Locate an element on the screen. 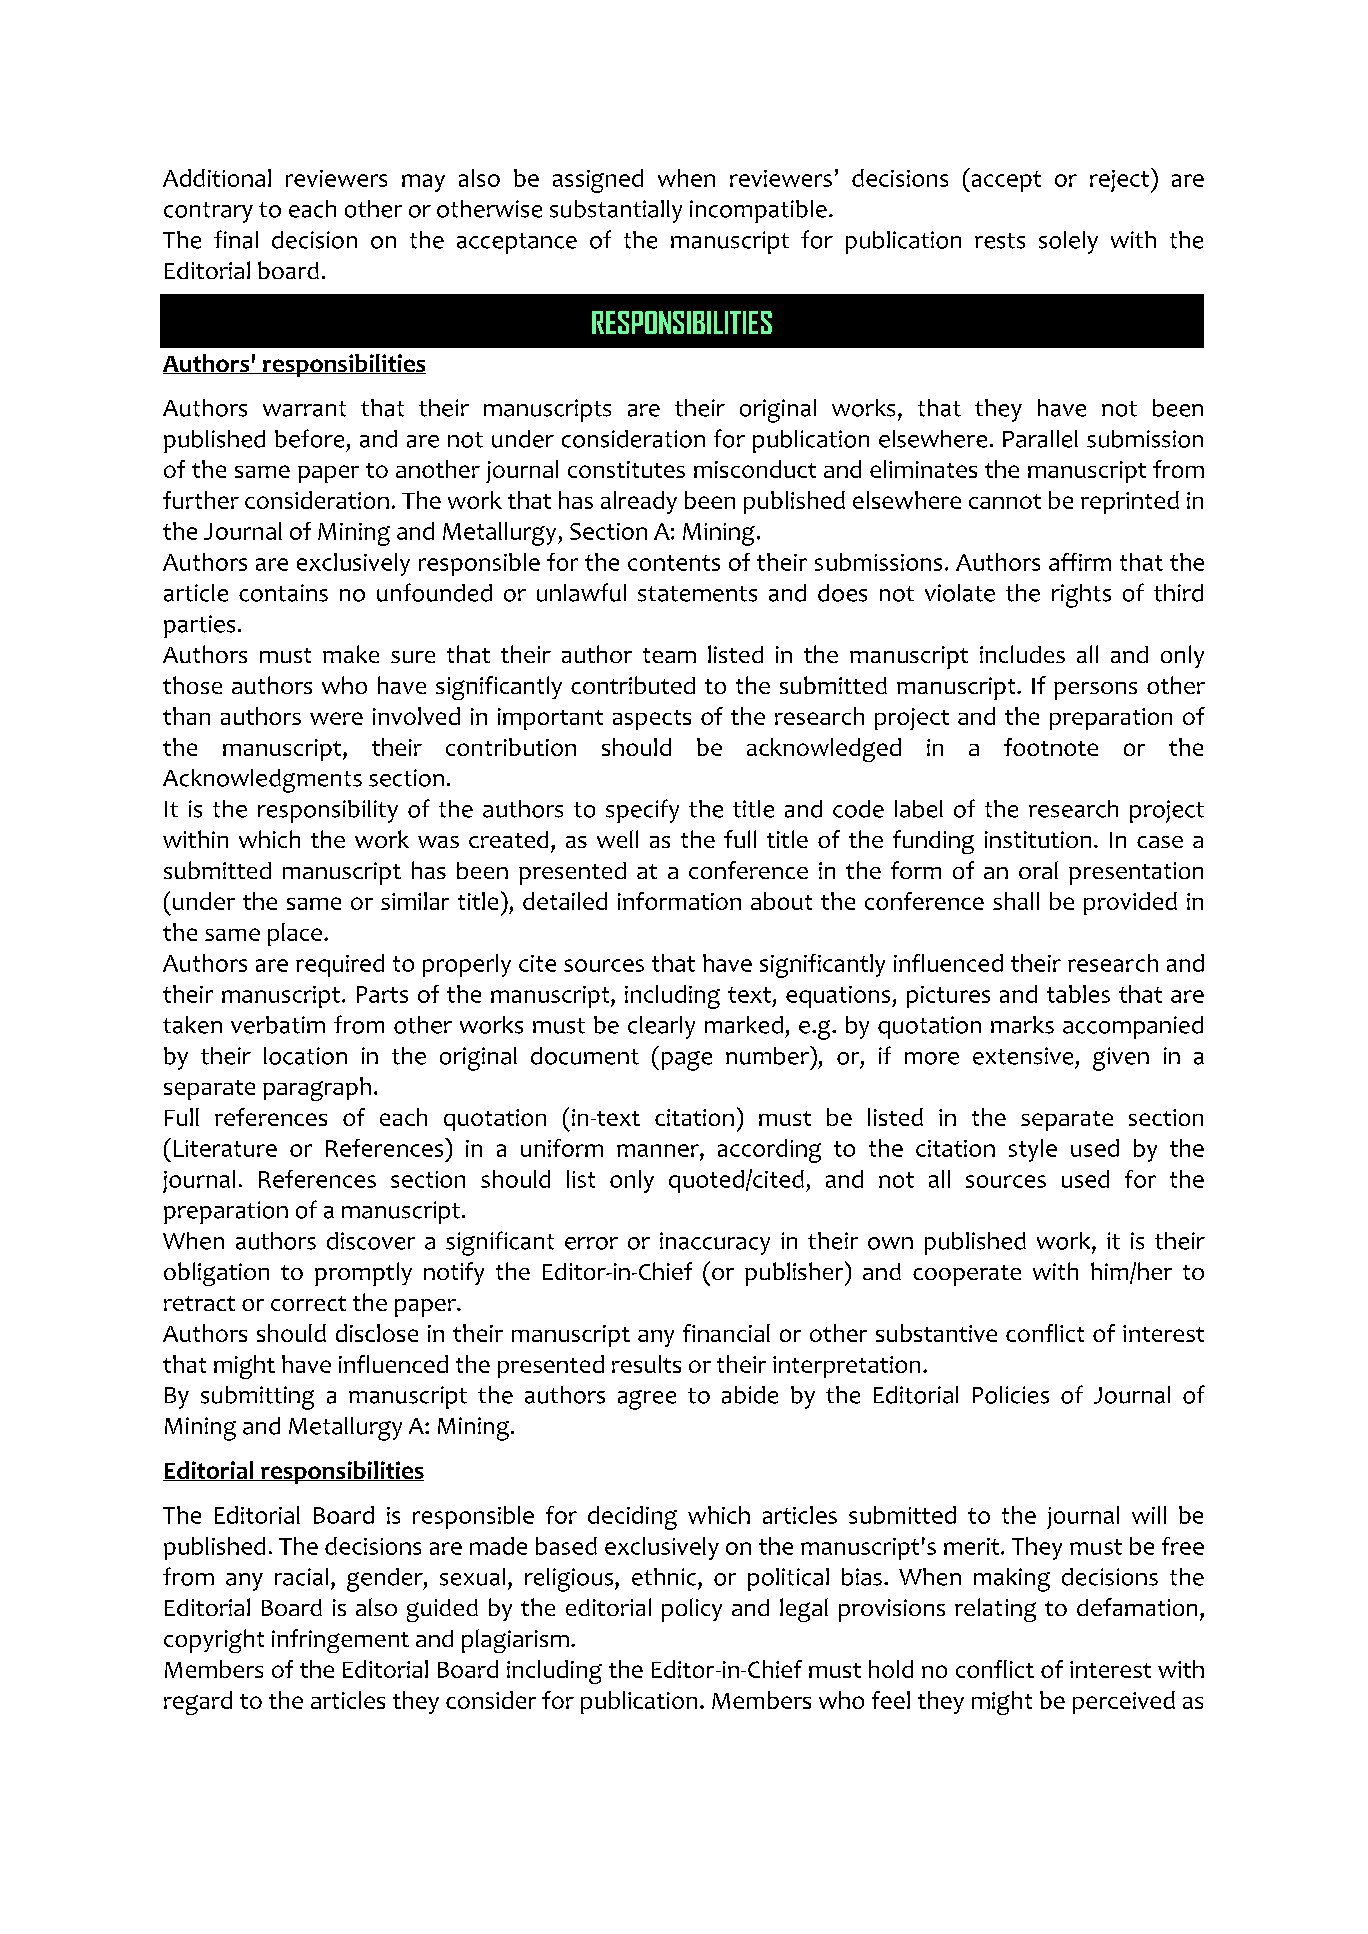 The image size is (1368, 1934). final is located at coordinates (236, 239).
